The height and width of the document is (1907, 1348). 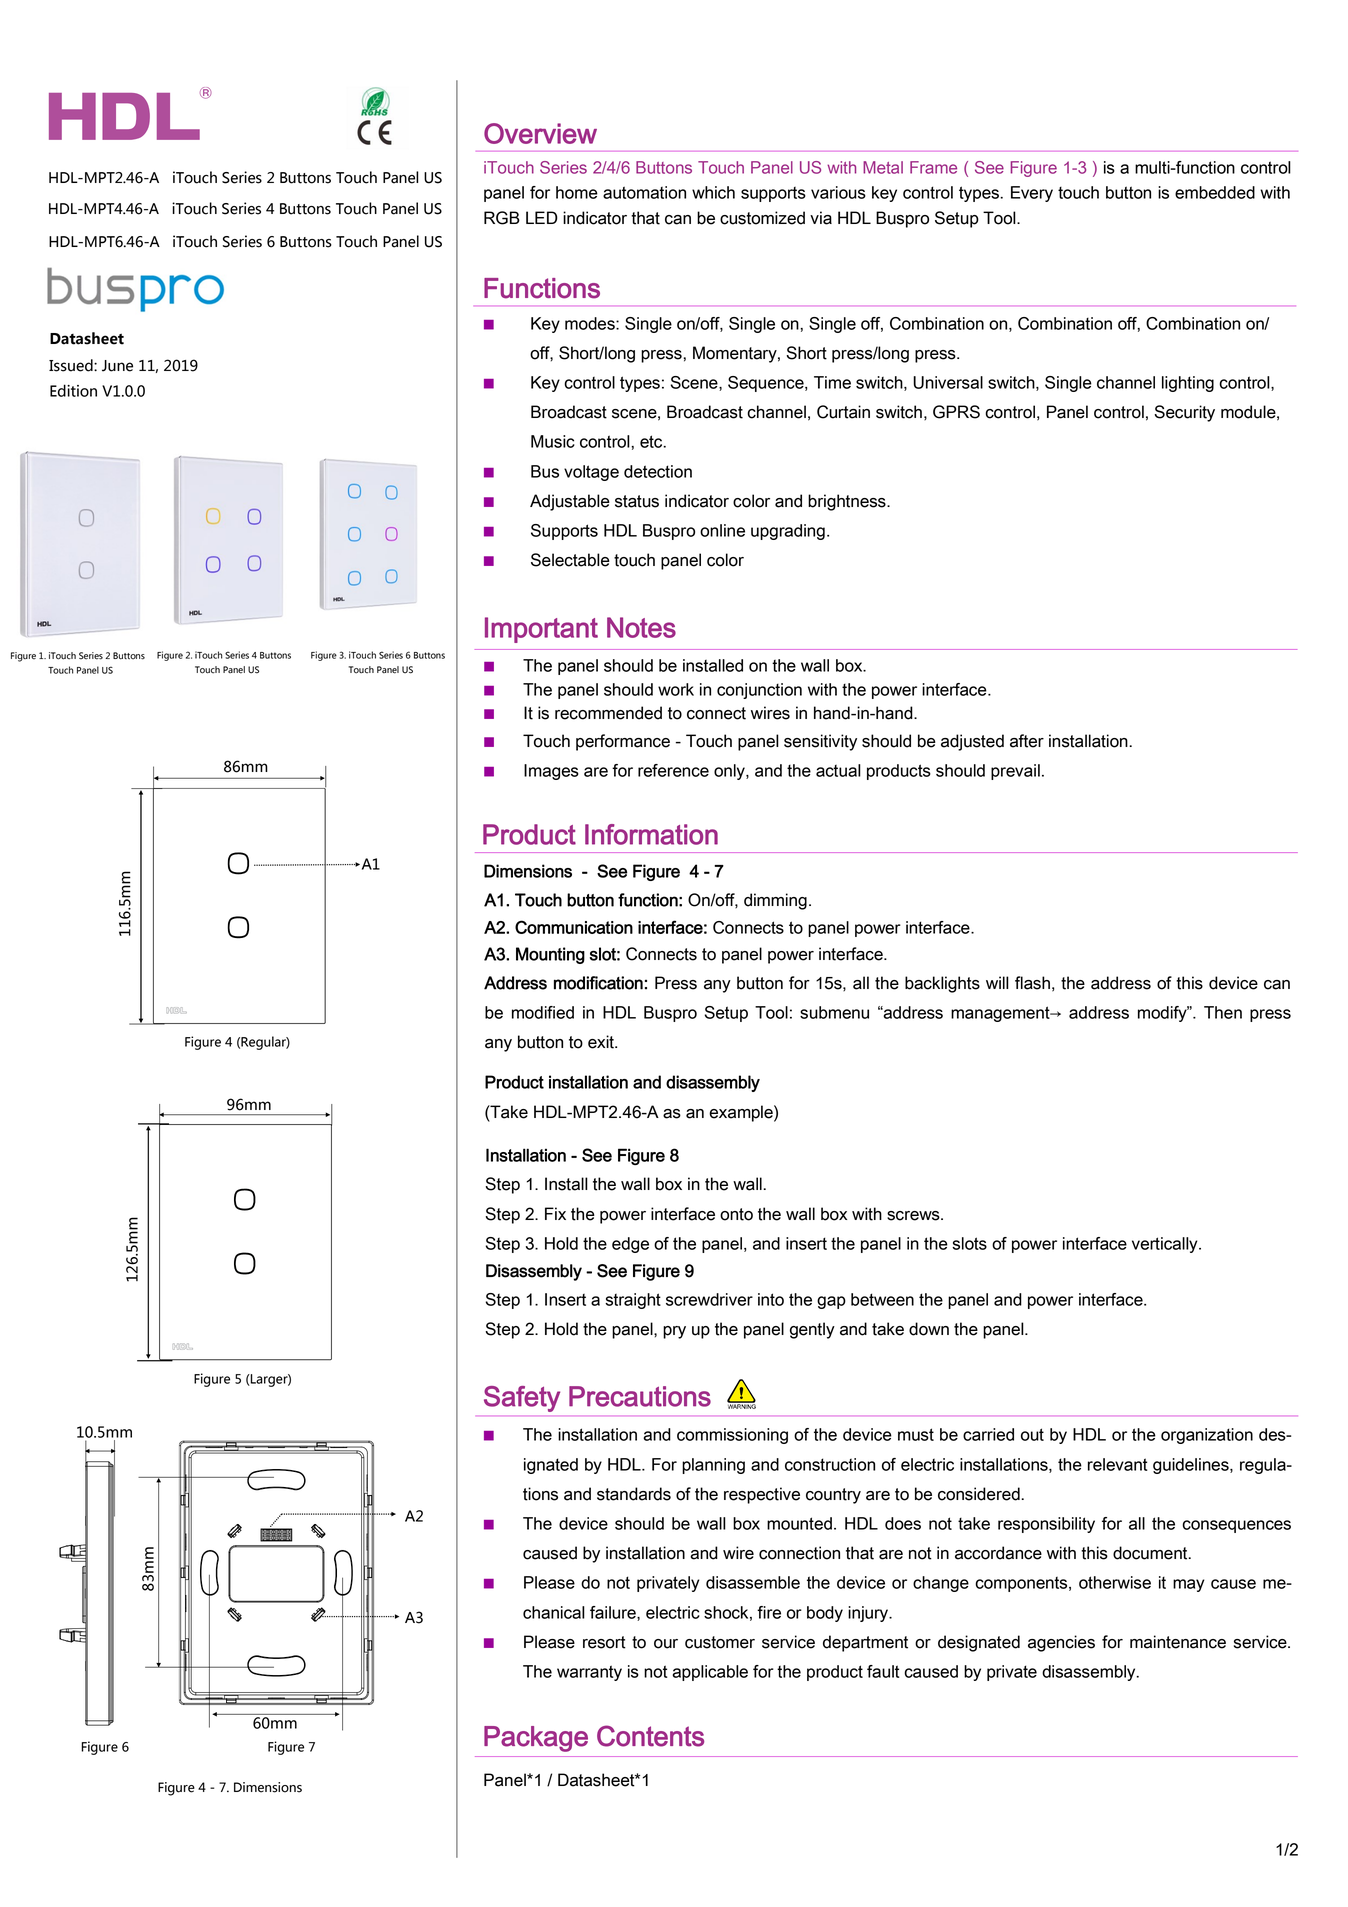 What do you see at coordinates (589, 1673) in the document?
I see `warranty` at bounding box center [589, 1673].
